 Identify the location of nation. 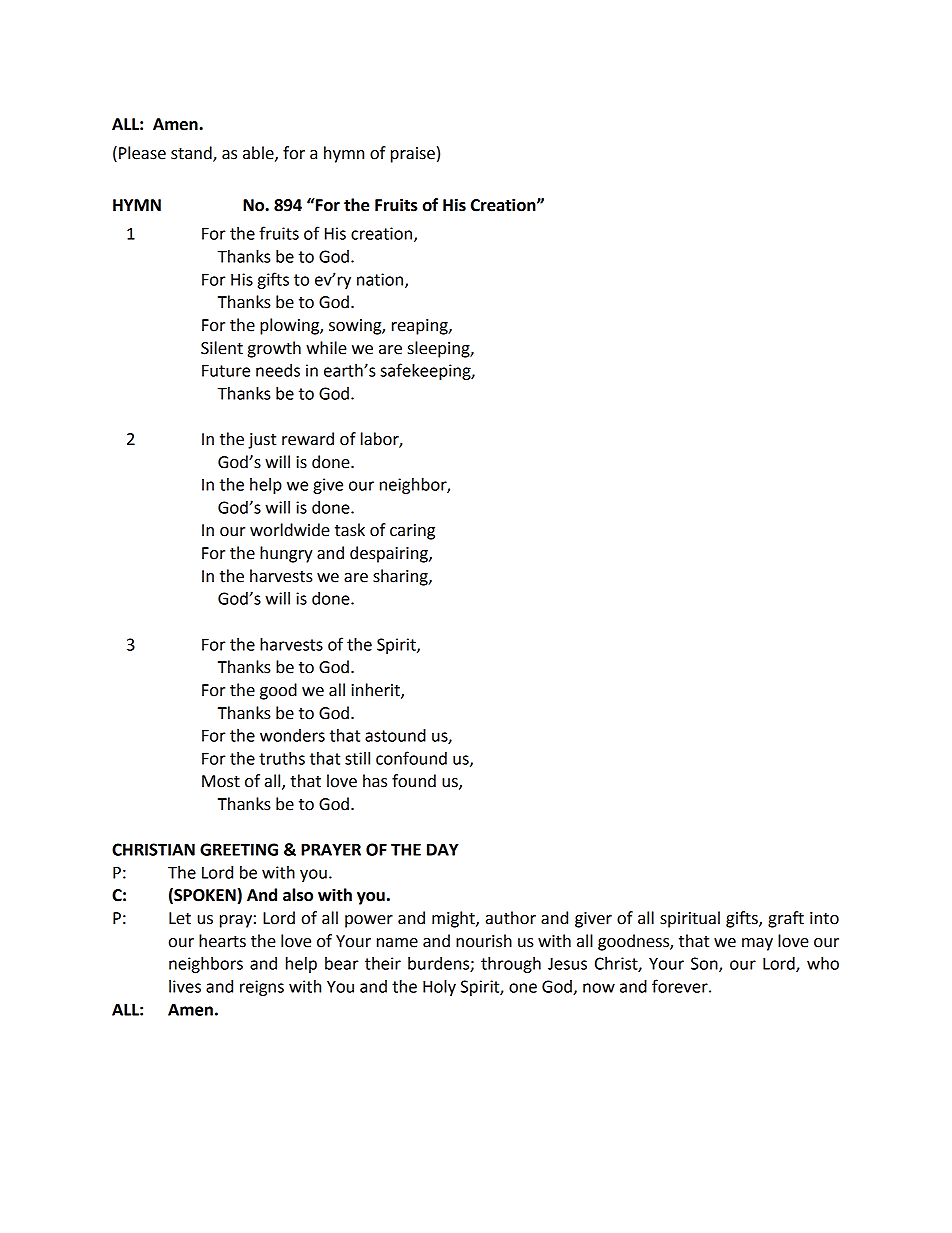
(381, 280).
